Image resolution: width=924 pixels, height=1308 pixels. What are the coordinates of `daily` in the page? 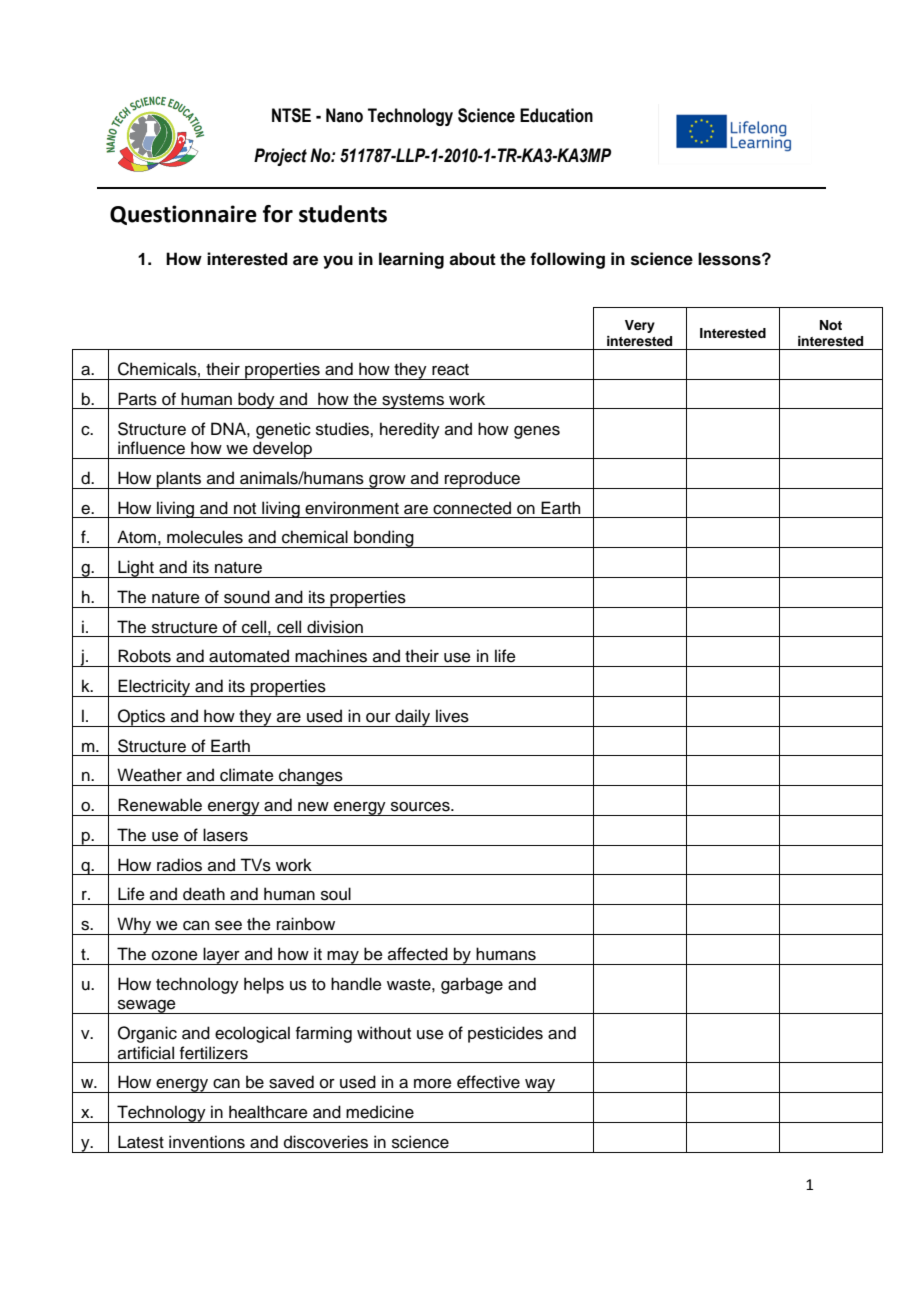 It's located at (413, 718).
